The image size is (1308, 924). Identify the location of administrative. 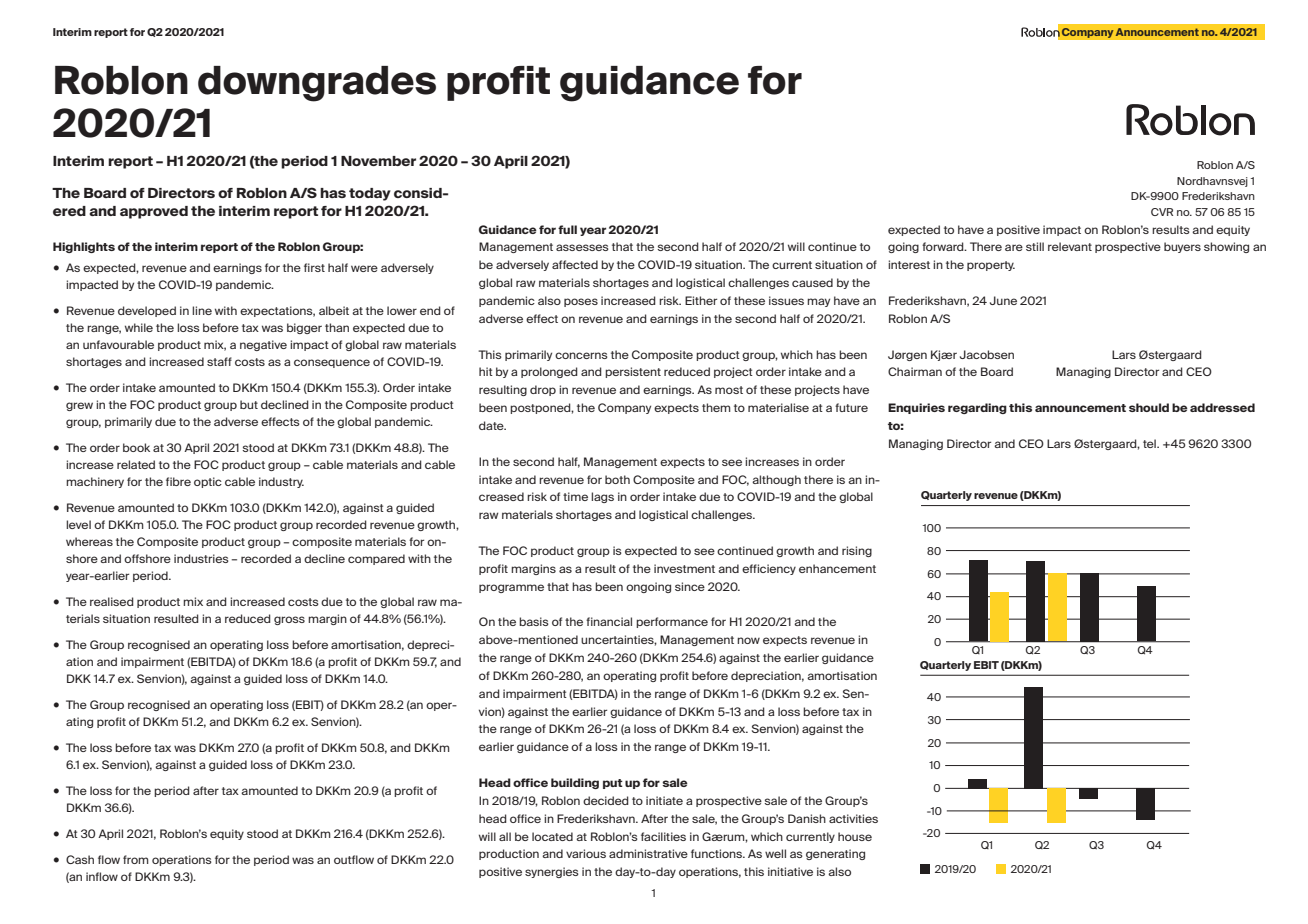
(648, 853).
